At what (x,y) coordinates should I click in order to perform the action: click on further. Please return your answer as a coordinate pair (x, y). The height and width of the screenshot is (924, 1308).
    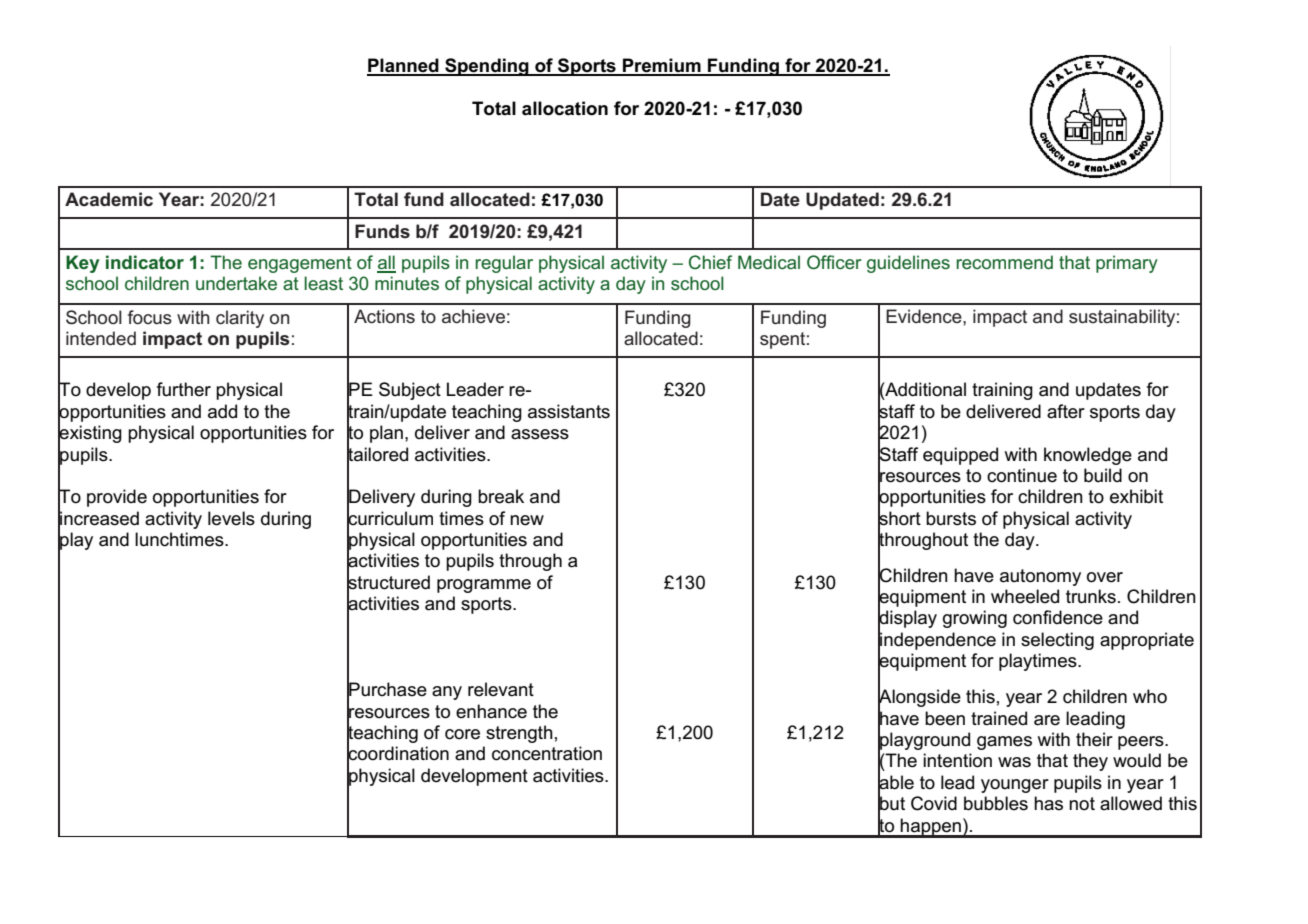
    Looking at the image, I should click on (184, 389).
